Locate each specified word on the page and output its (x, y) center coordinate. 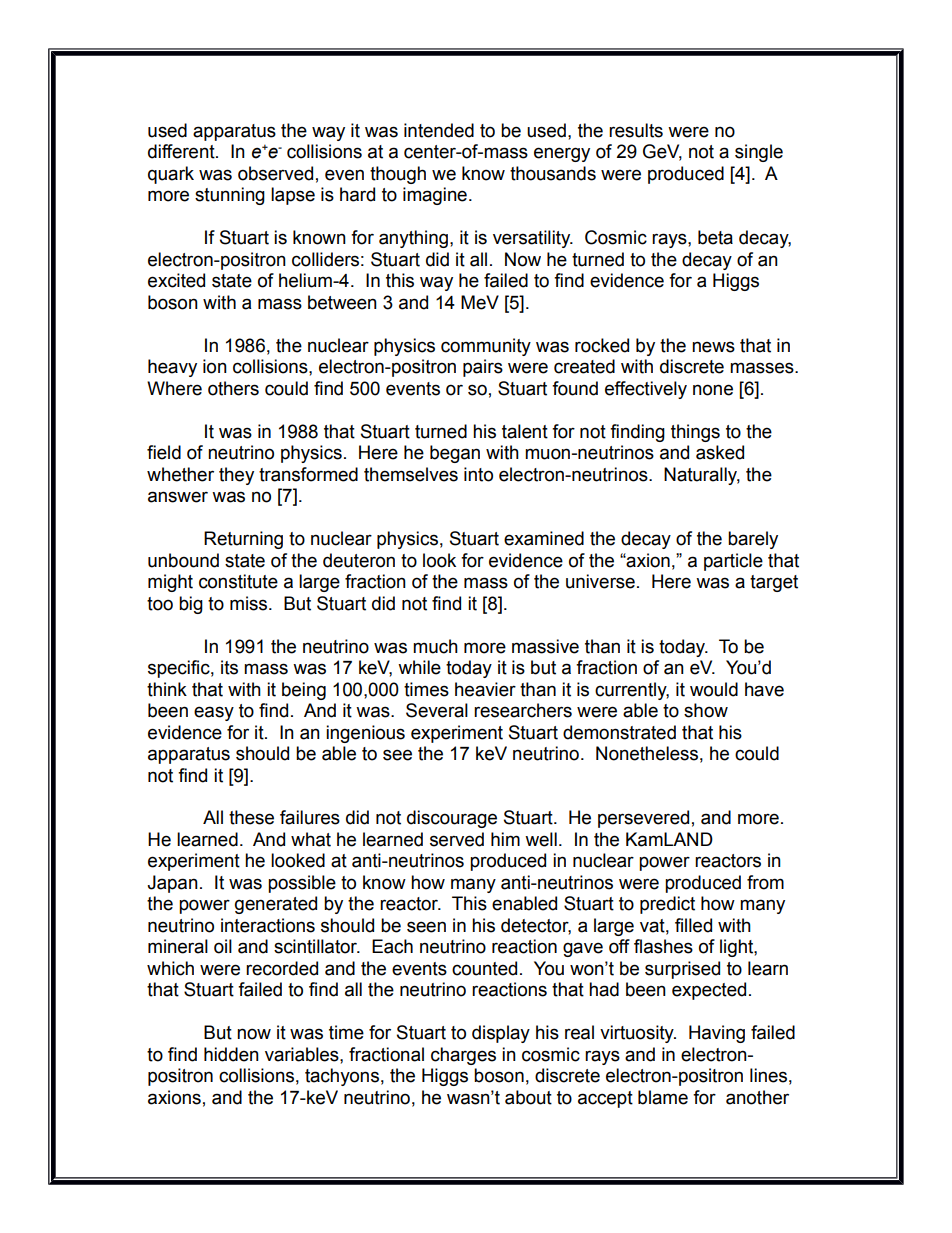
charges (463, 1056)
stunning (230, 196)
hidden (231, 1054)
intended (439, 130)
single (759, 153)
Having (717, 1034)
